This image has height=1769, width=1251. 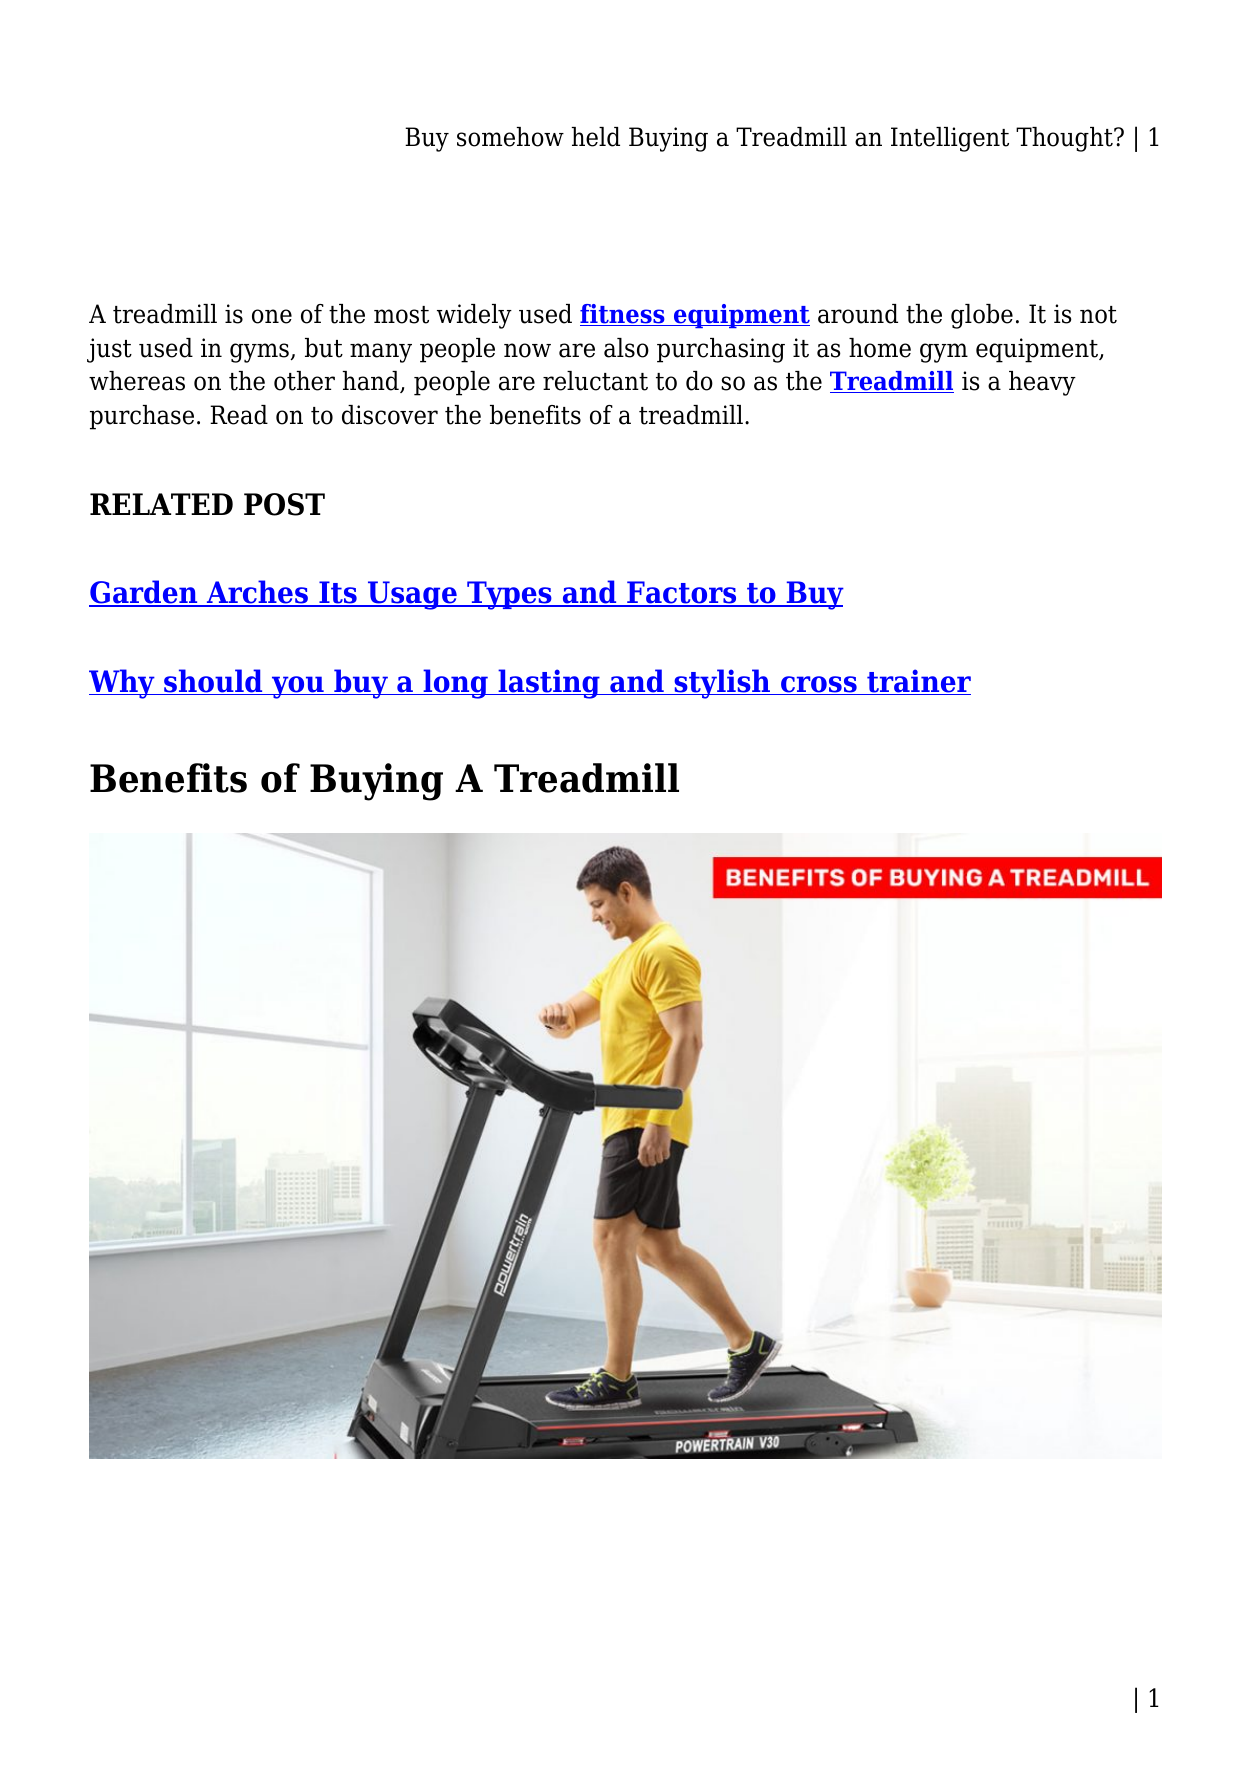 What do you see at coordinates (1042, 383) in the image?
I see `heavy` at bounding box center [1042, 383].
